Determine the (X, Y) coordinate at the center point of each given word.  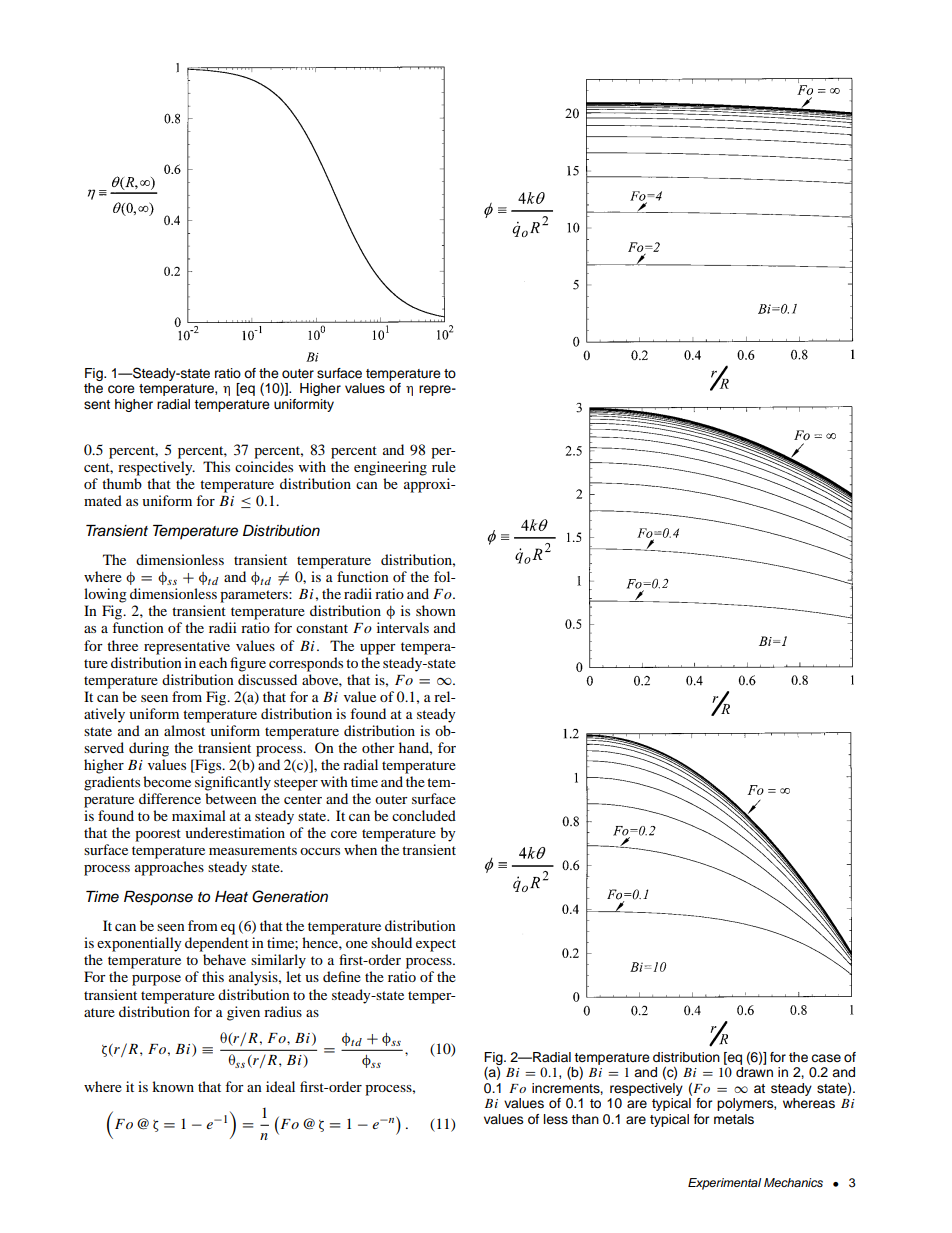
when (360, 849)
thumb (122, 483)
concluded (424, 815)
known (173, 1086)
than (585, 1119)
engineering (390, 468)
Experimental (724, 1184)
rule (444, 466)
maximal (199, 815)
